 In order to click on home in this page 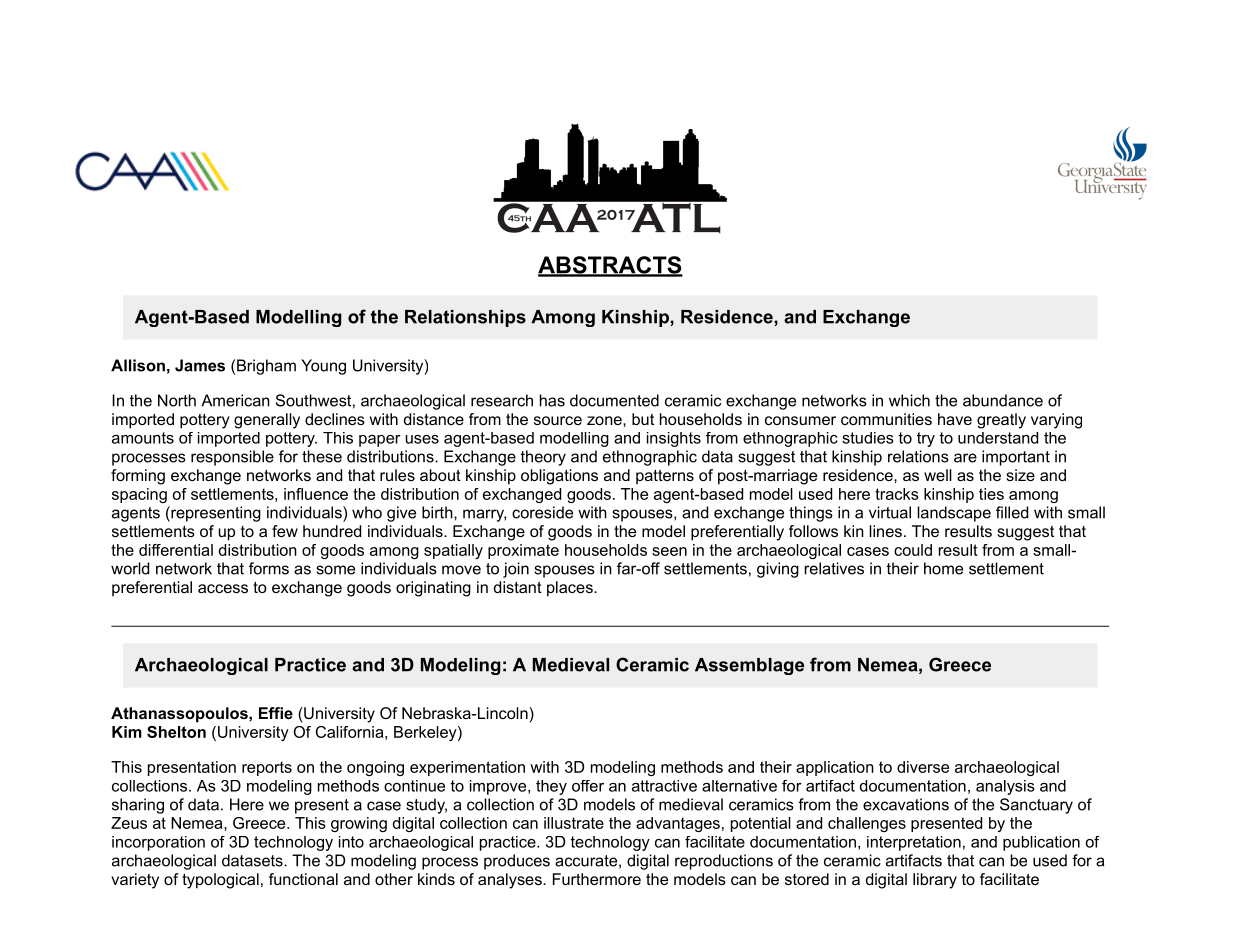, I will do `click(943, 568)`.
